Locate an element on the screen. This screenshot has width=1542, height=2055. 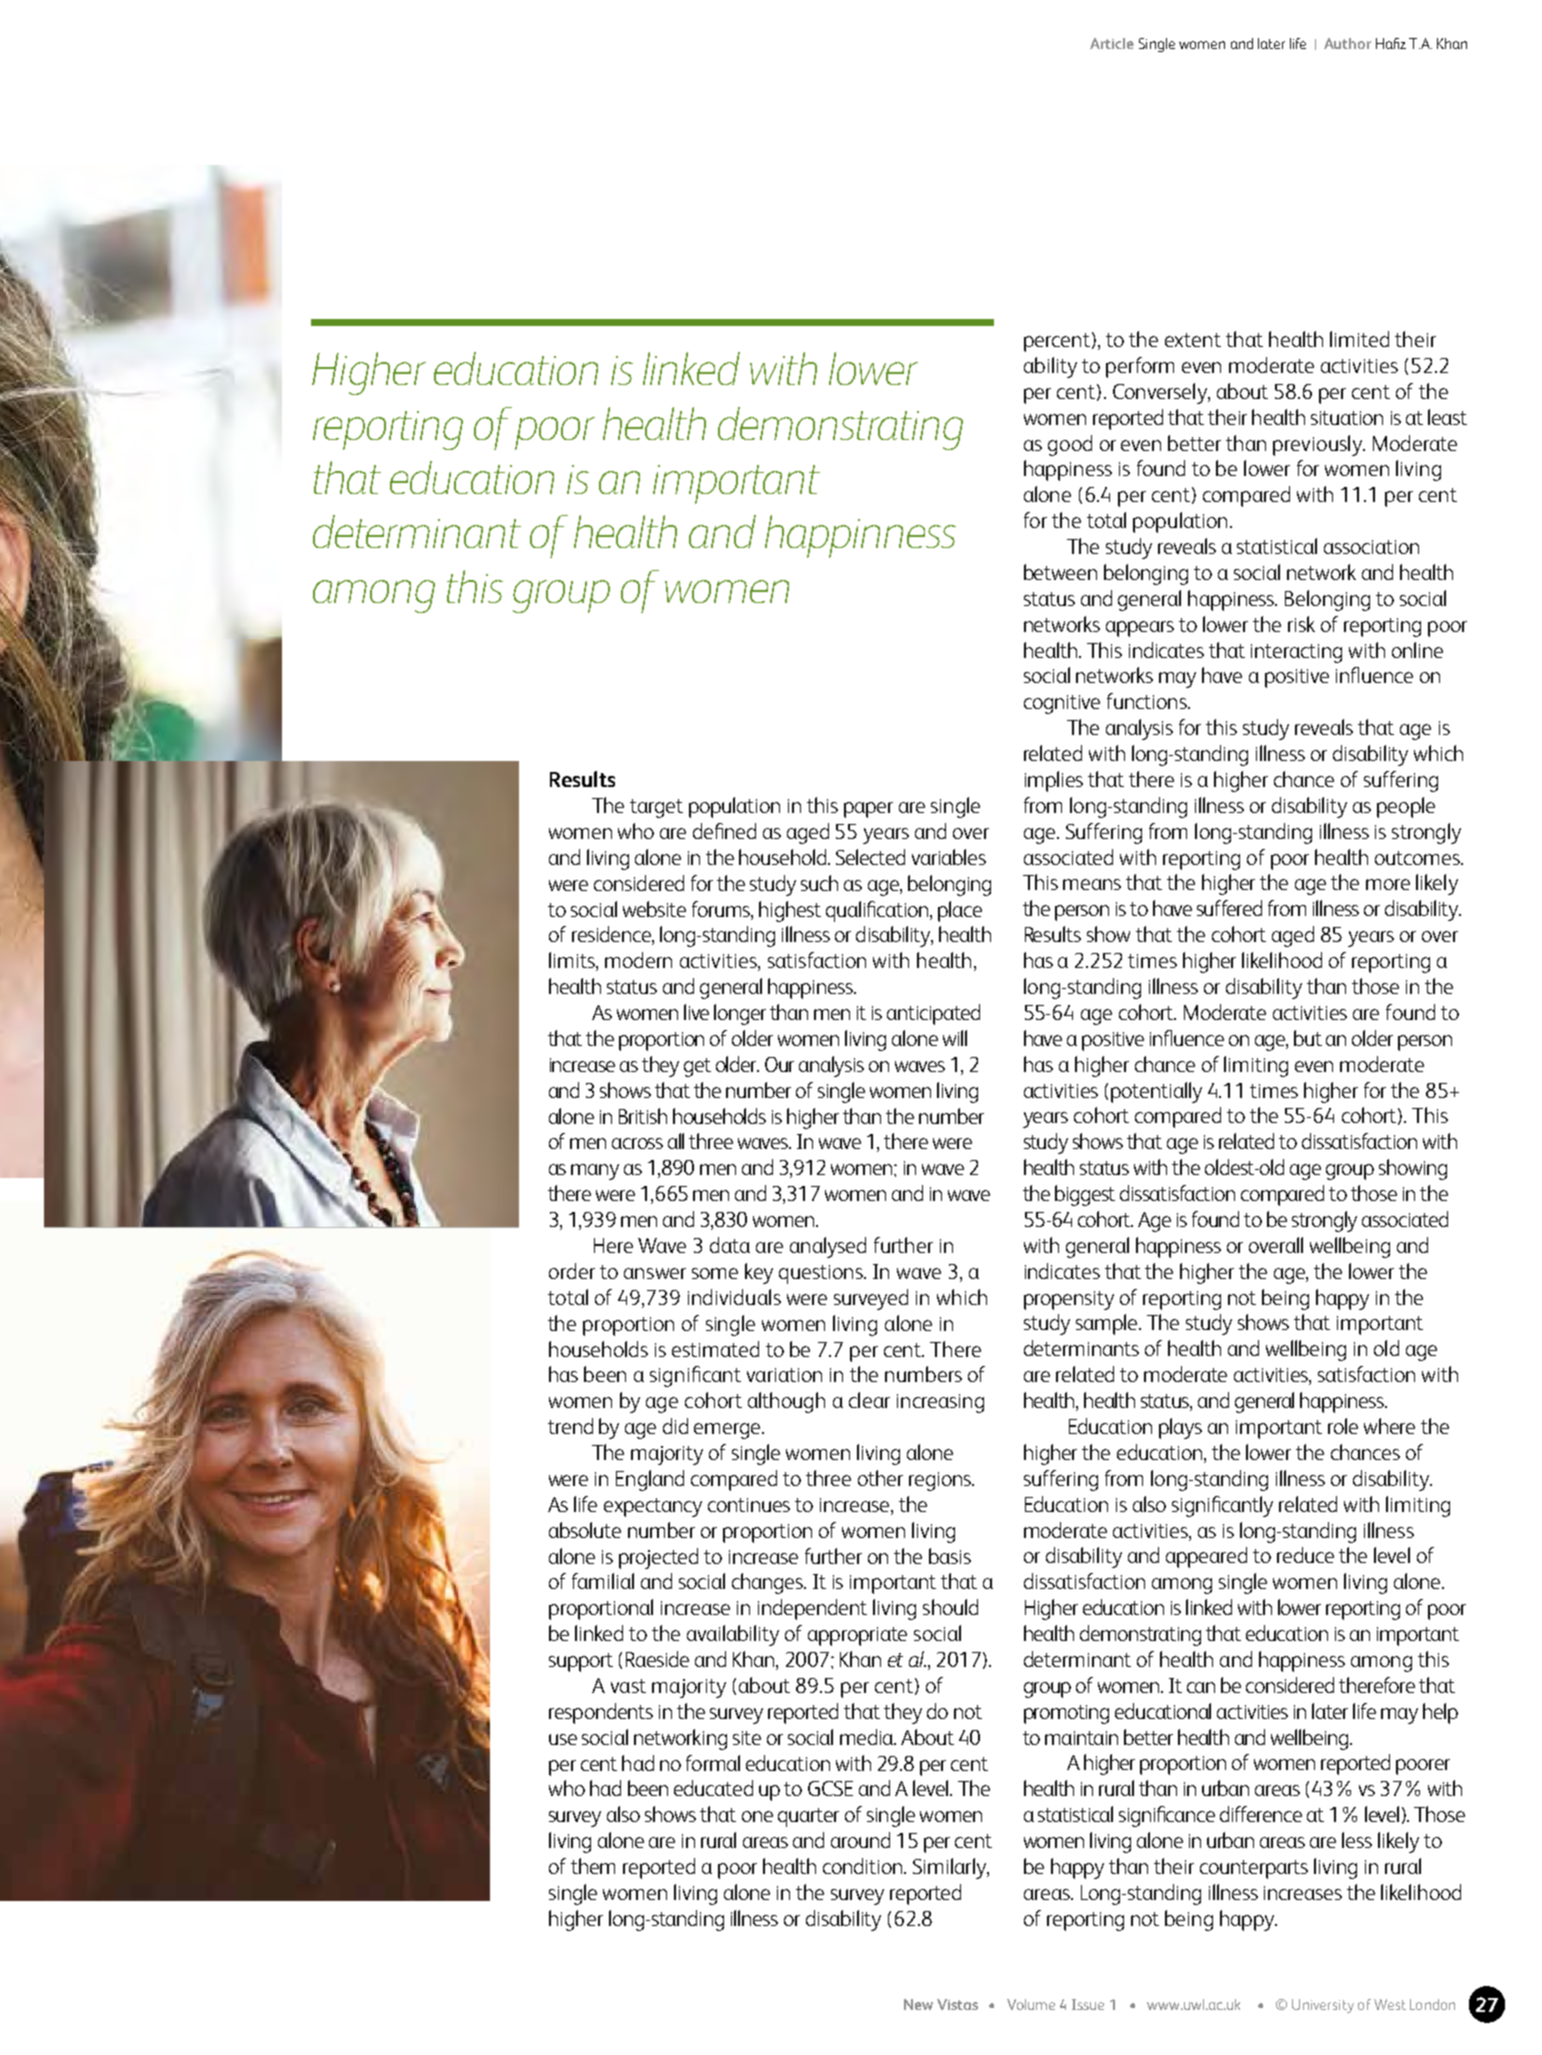
perform is located at coordinates (1140, 367).
